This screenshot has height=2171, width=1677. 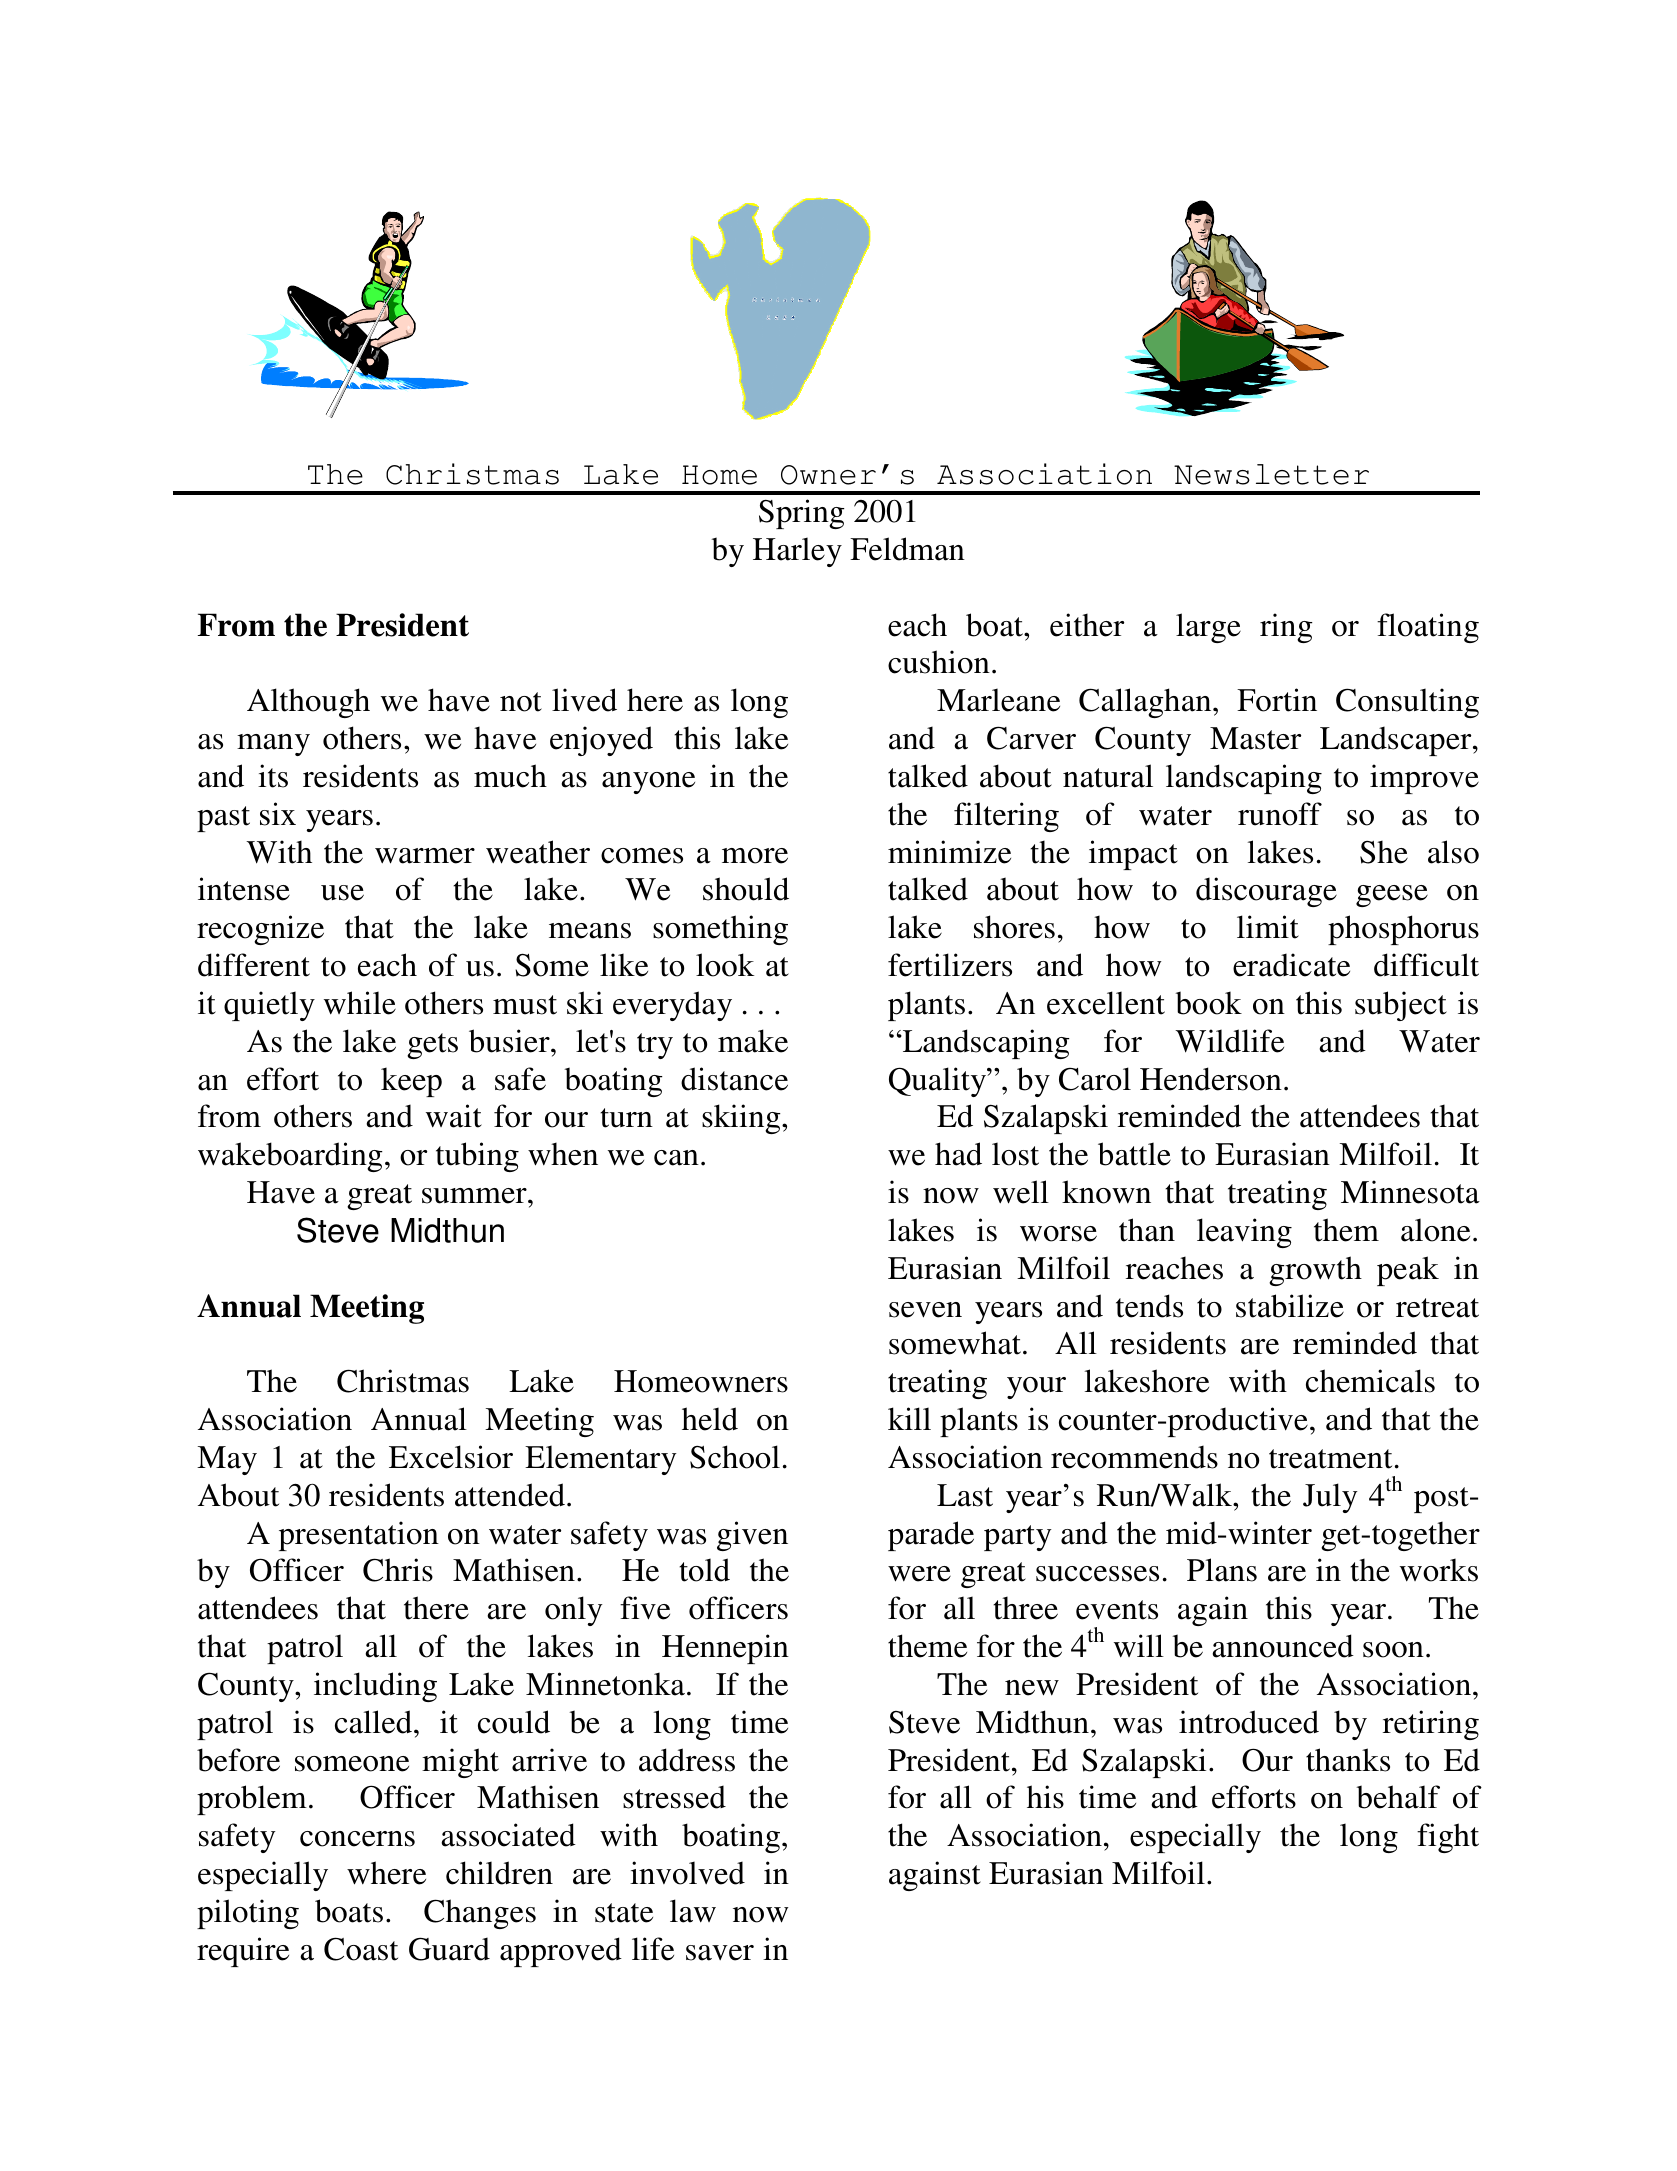 What do you see at coordinates (720, 1953) in the screenshot?
I see `saver` at bounding box center [720, 1953].
